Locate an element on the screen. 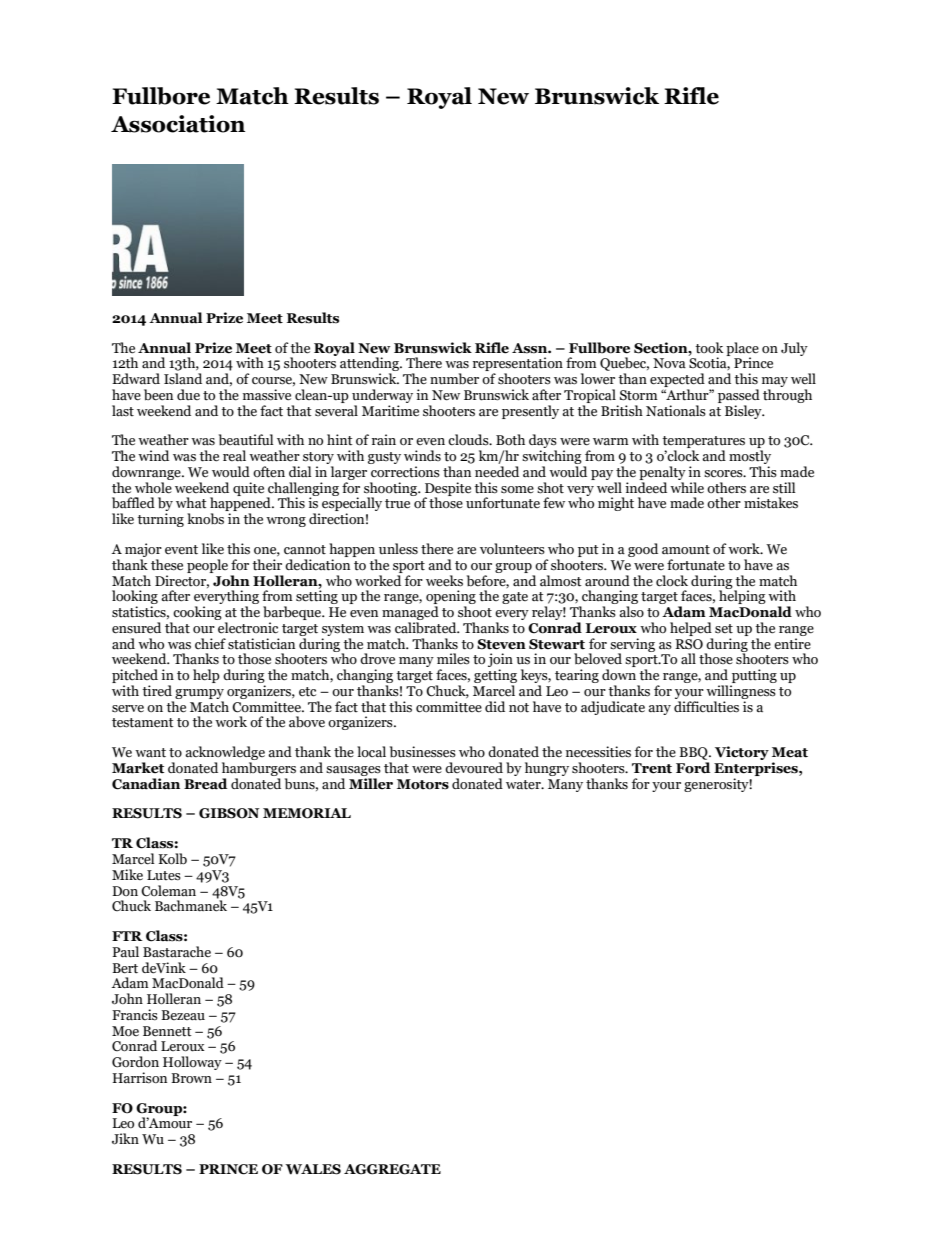 This screenshot has width=952, height=1233. RSO is located at coordinates (689, 644).
